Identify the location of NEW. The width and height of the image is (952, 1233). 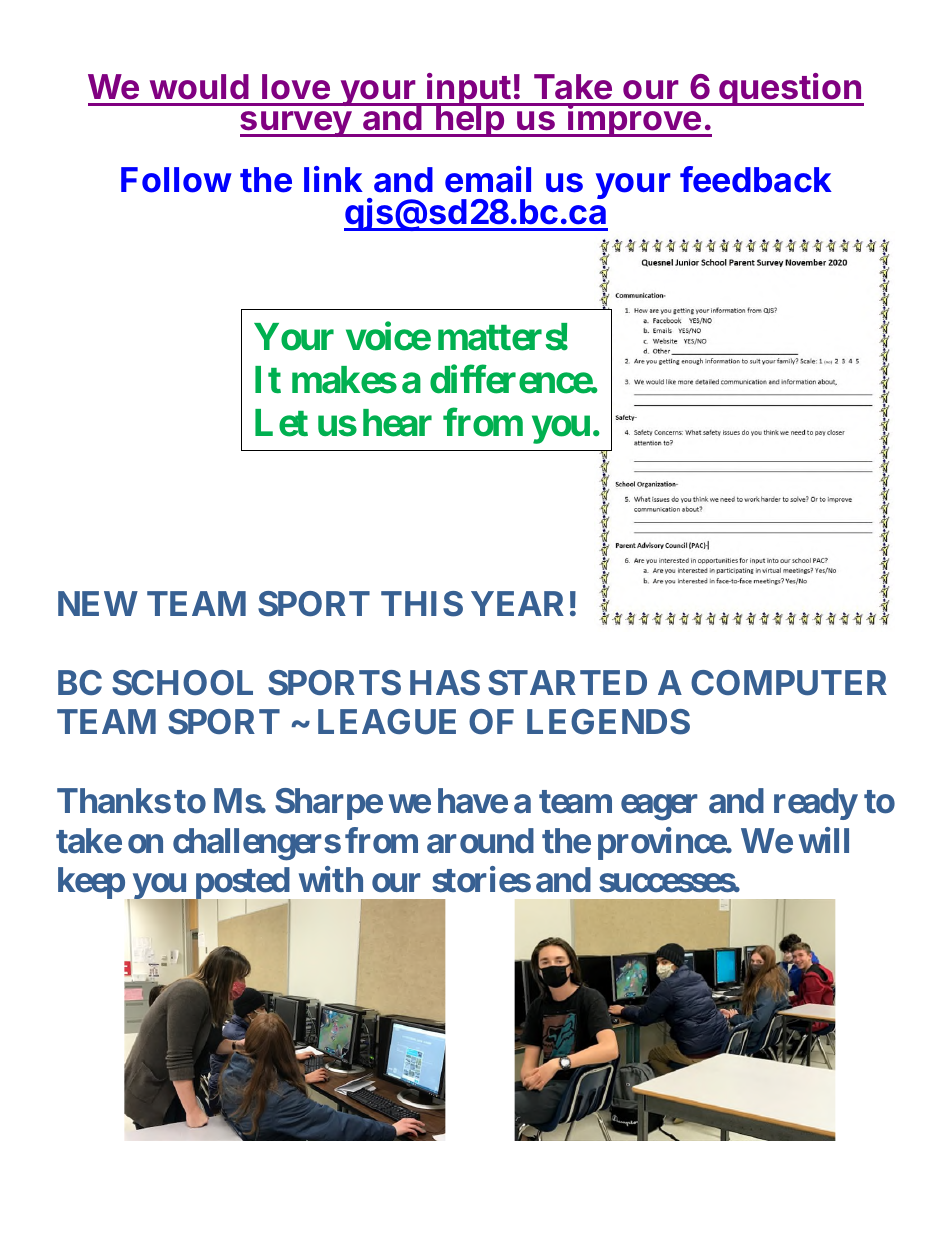
(98, 603).
